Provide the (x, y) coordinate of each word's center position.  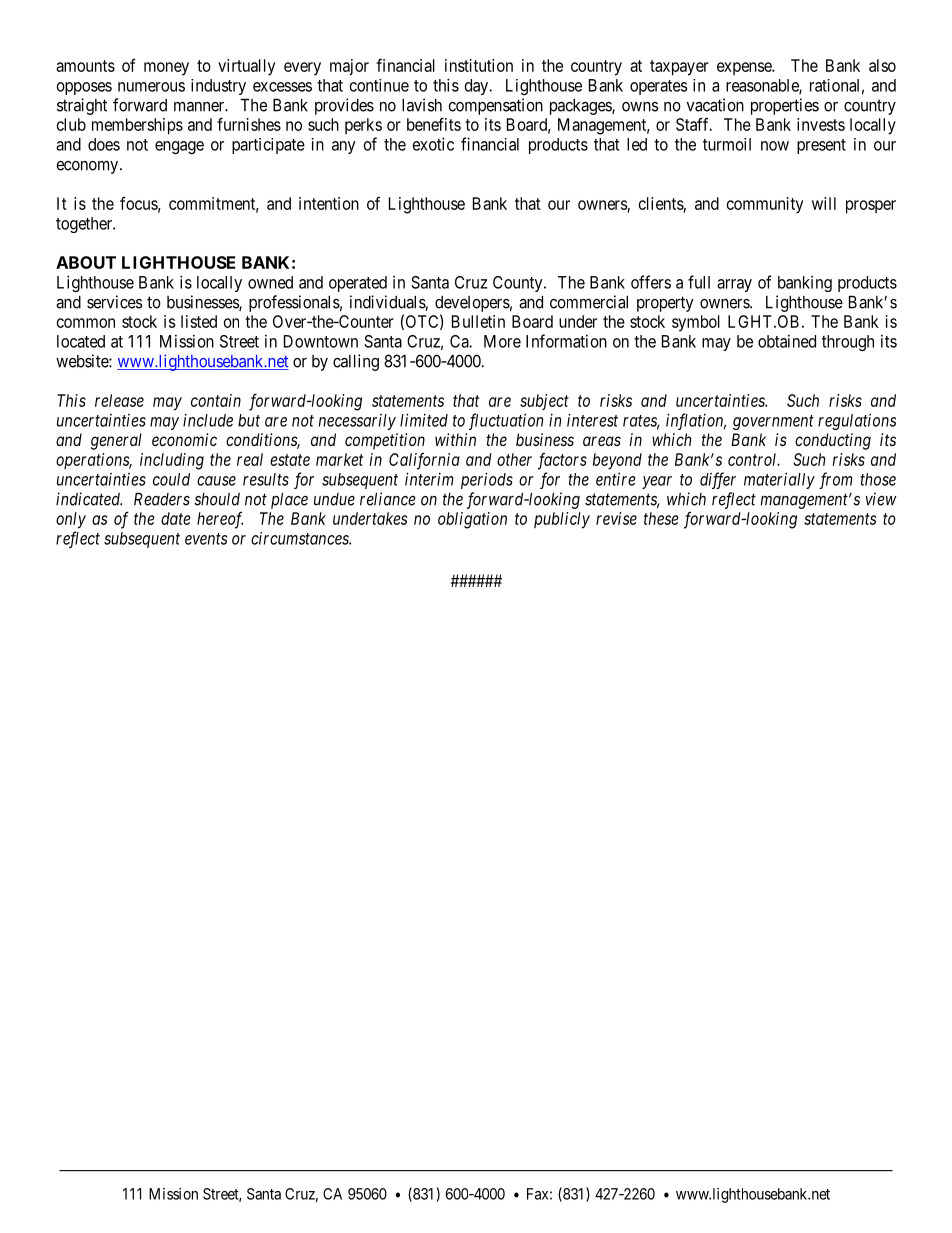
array (734, 285)
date (176, 518)
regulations (857, 421)
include (208, 420)
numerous (151, 87)
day (478, 87)
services (115, 302)
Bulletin (478, 321)
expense (745, 68)
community (765, 205)
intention (329, 203)
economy (88, 167)
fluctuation (506, 421)
